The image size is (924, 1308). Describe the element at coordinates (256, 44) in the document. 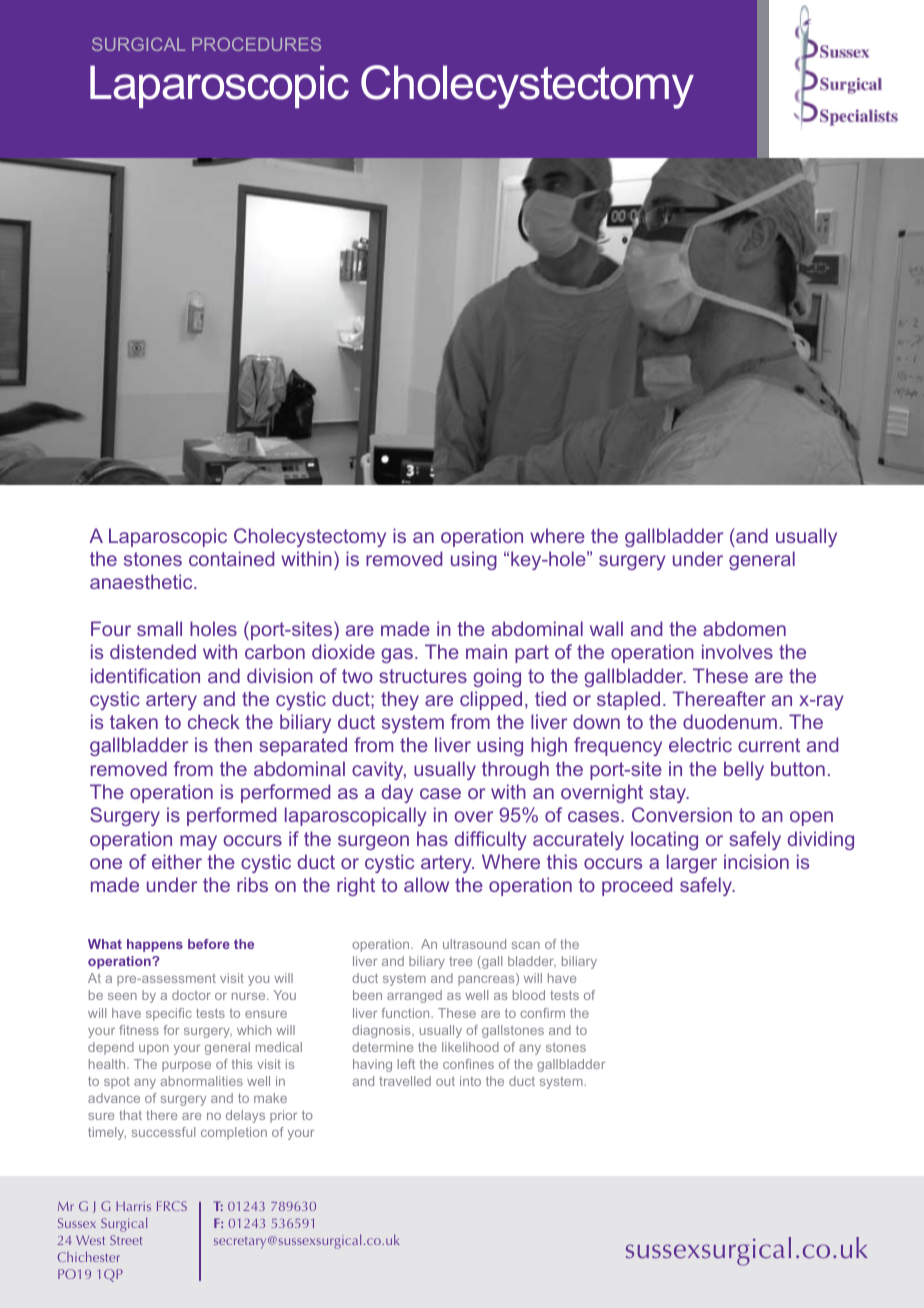

I see `PROCEDURES` at that location.
